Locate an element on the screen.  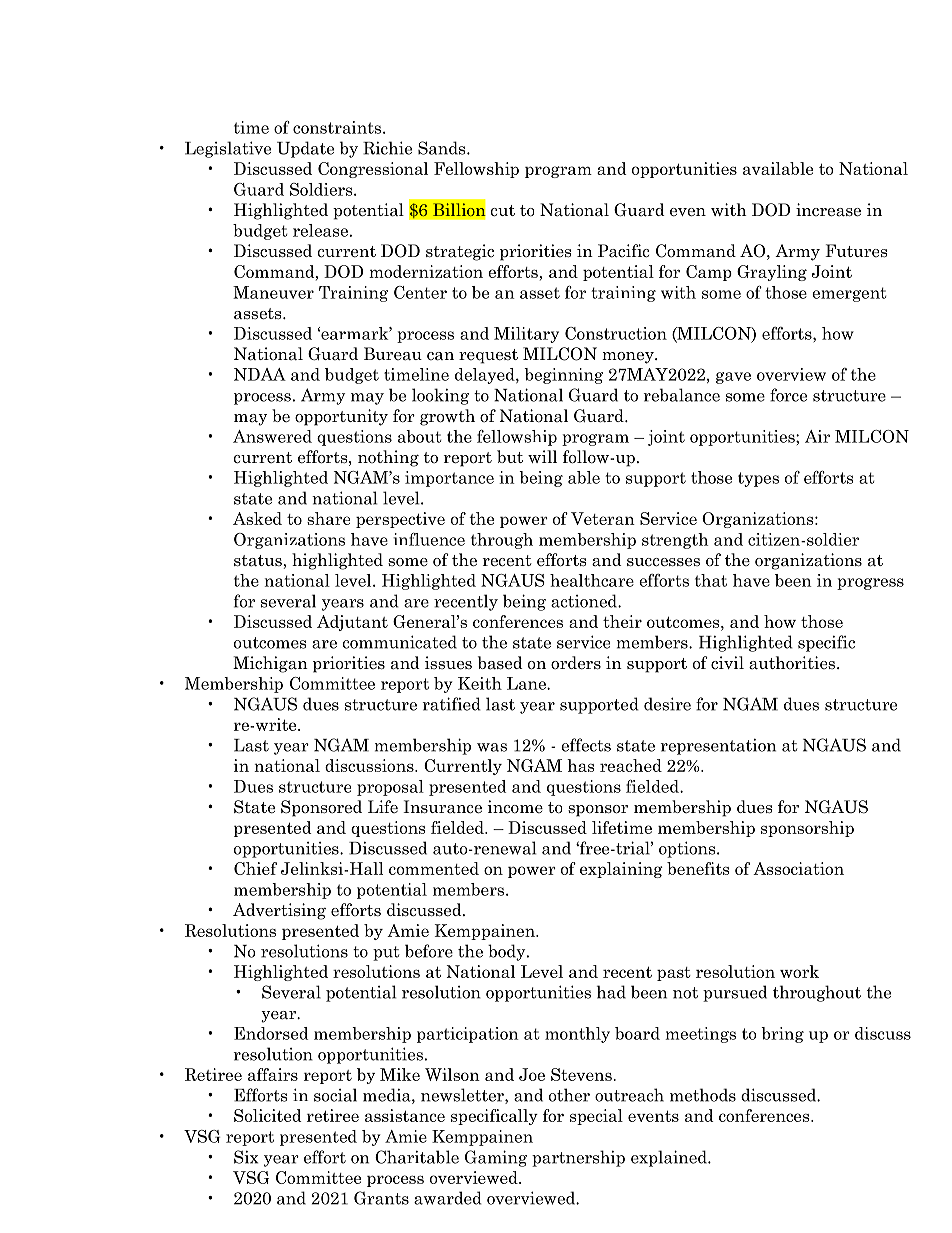
force is located at coordinates (788, 395).
